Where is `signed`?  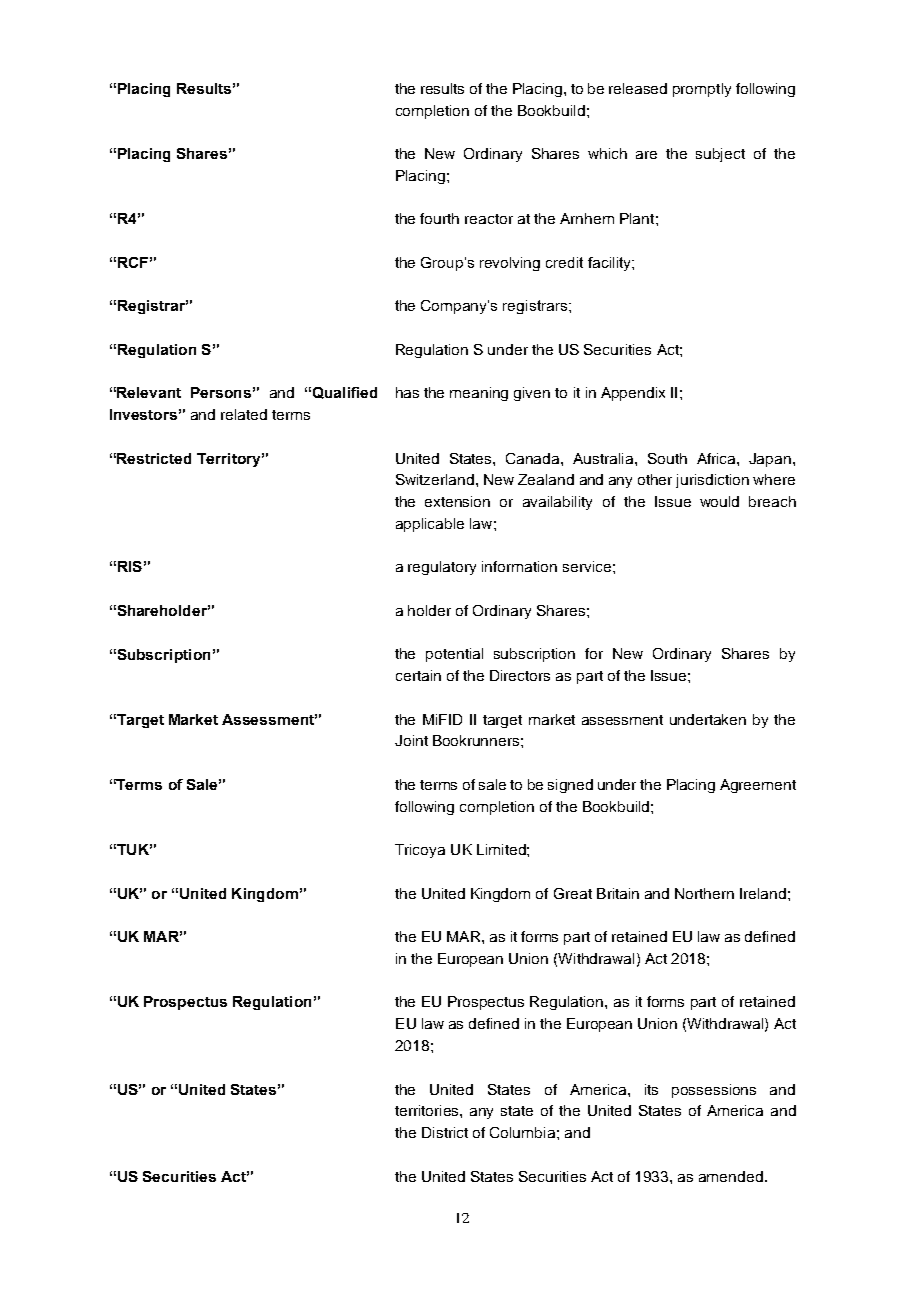
signed is located at coordinates (570, 786).
